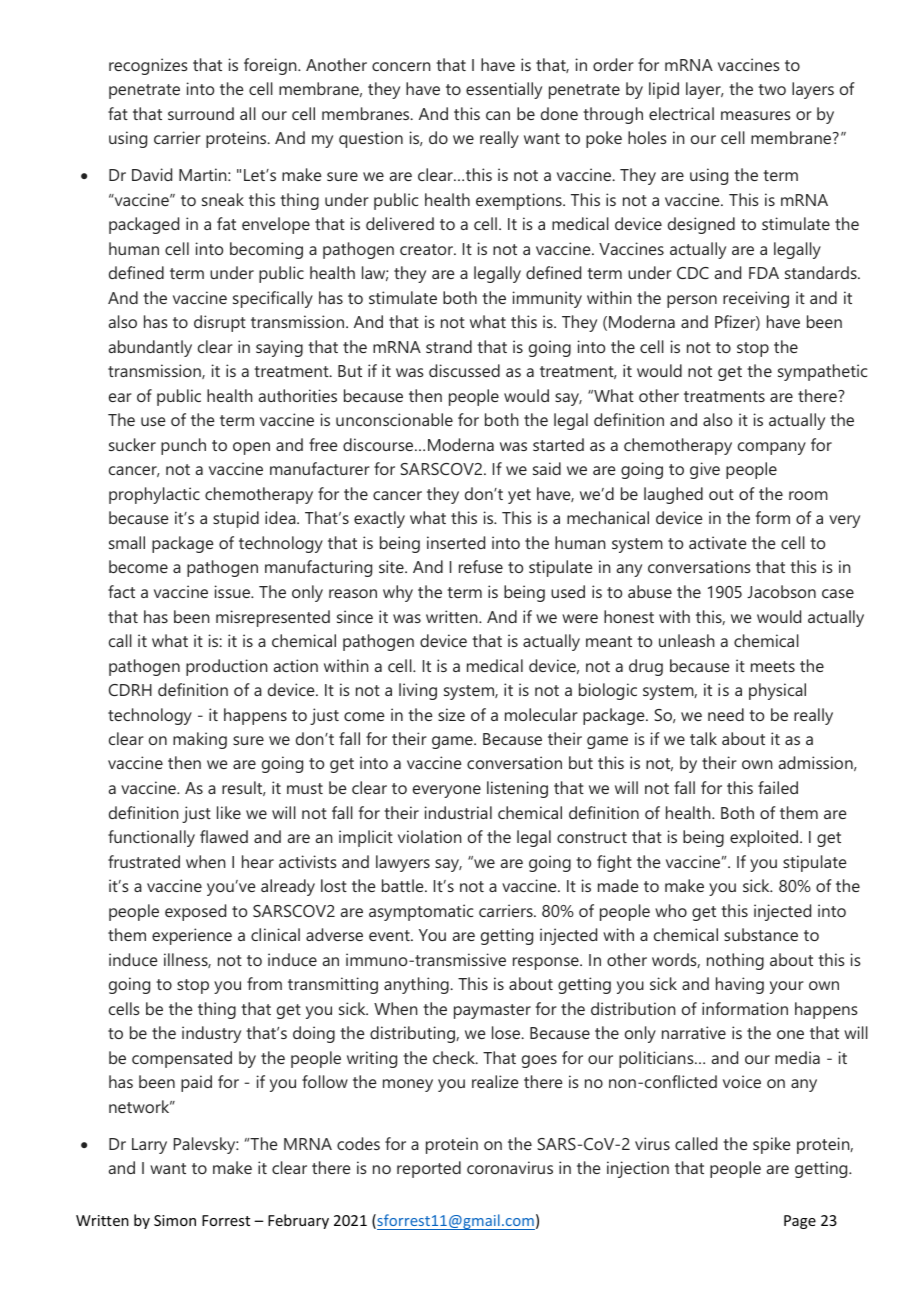  What do you see at coordinates (175, 1220) in the page?
I see `Simon` at bounding box center [175, 1220].
